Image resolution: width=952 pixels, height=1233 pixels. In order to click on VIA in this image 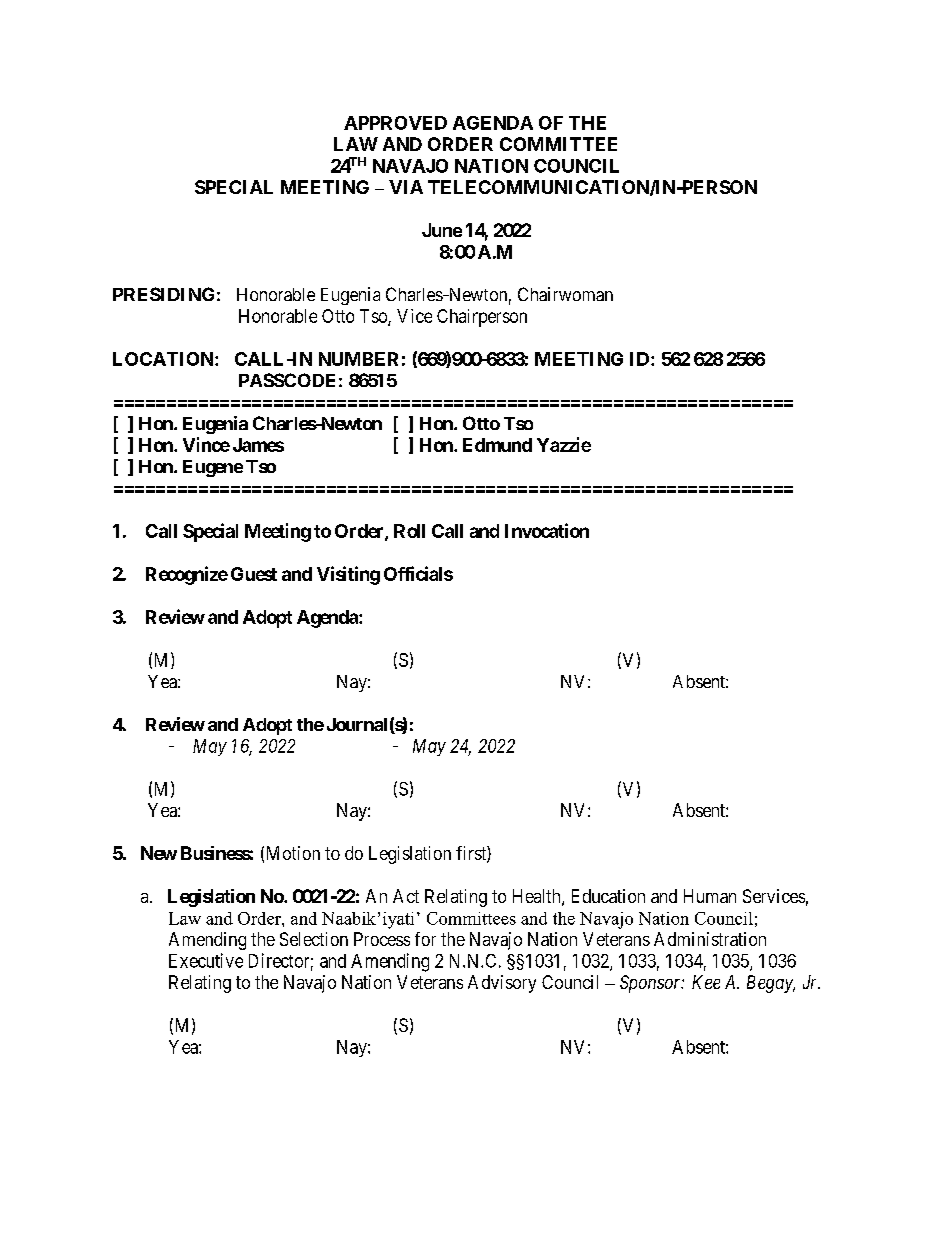, I will do `click(406, 187)`.
